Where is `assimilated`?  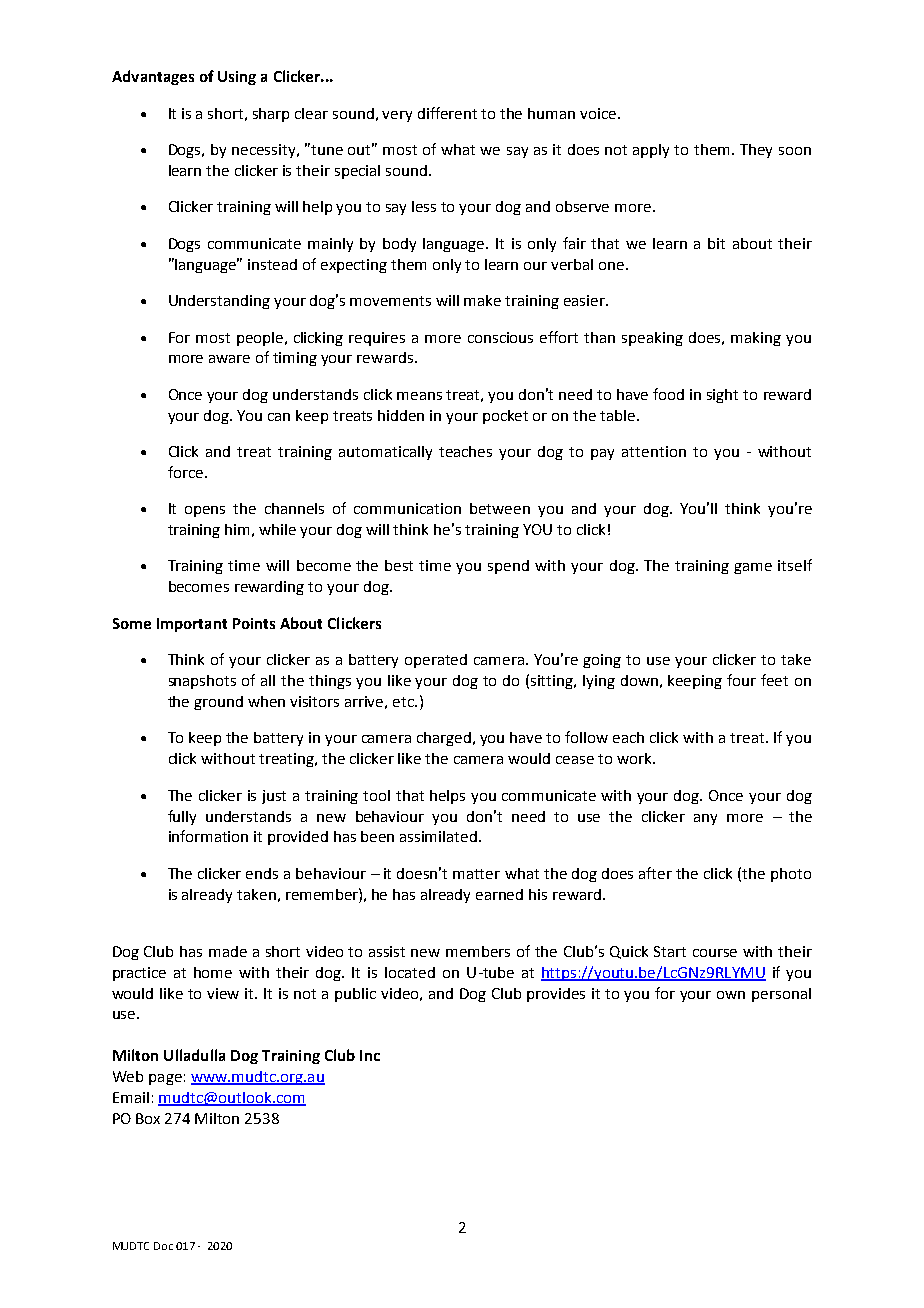 assimilated is located at coordinates (438, 836).
